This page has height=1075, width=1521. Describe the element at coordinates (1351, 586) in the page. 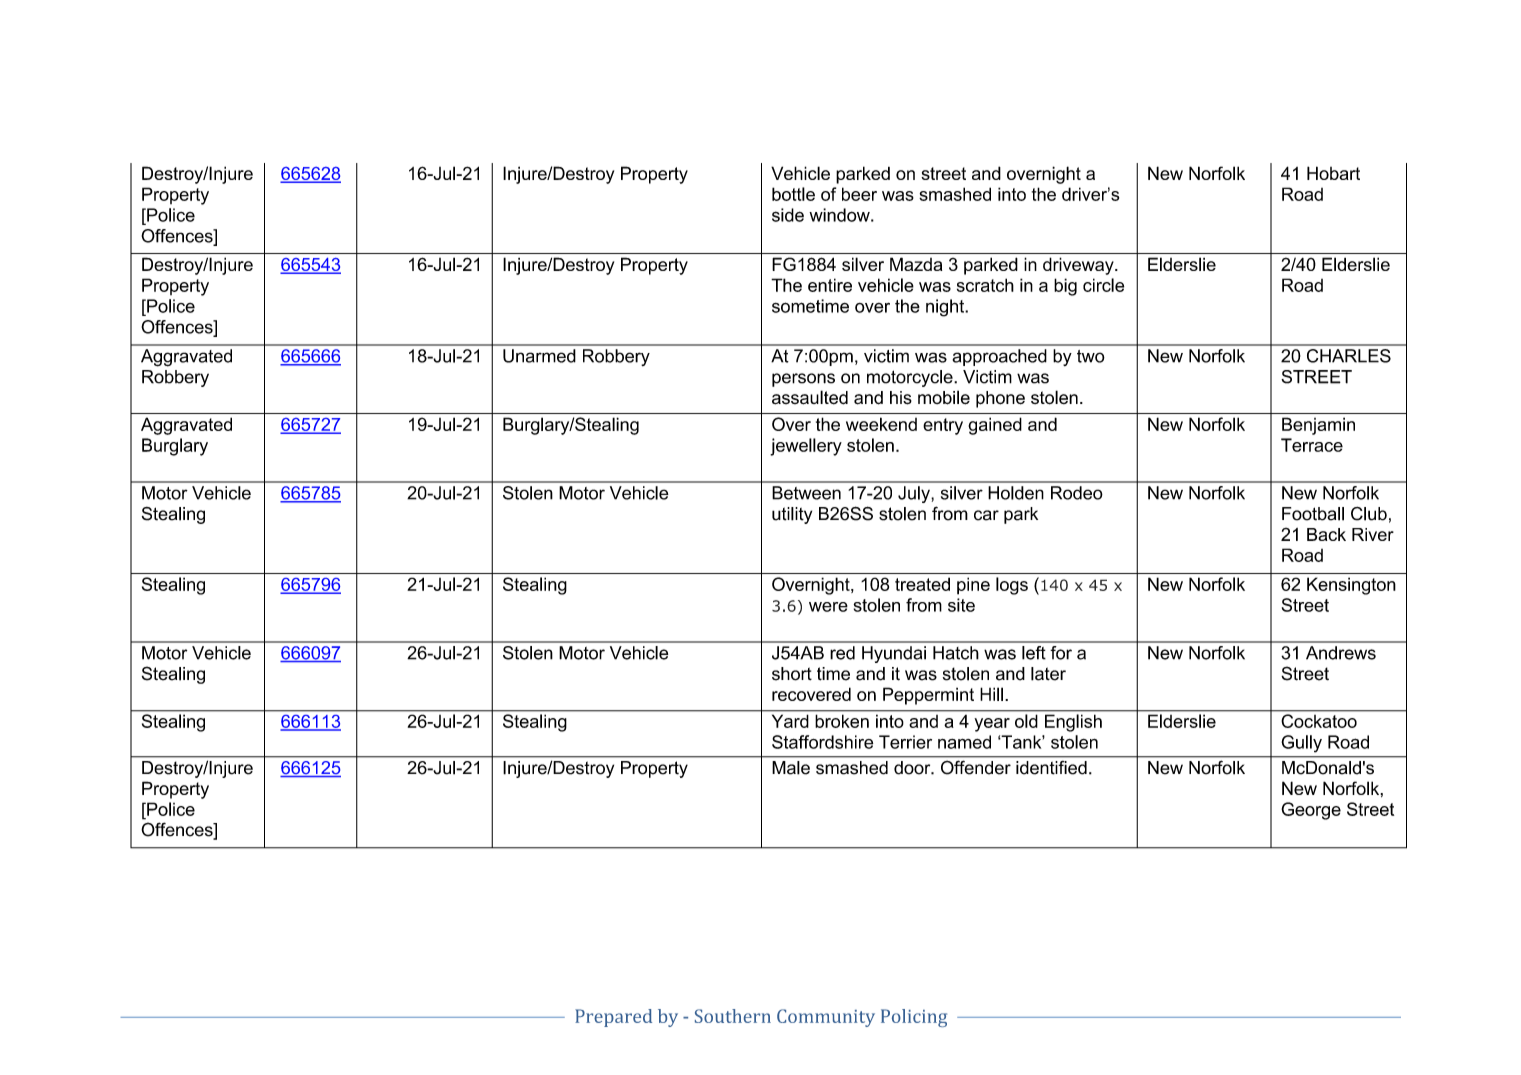

I see `Kensington` at that location.
